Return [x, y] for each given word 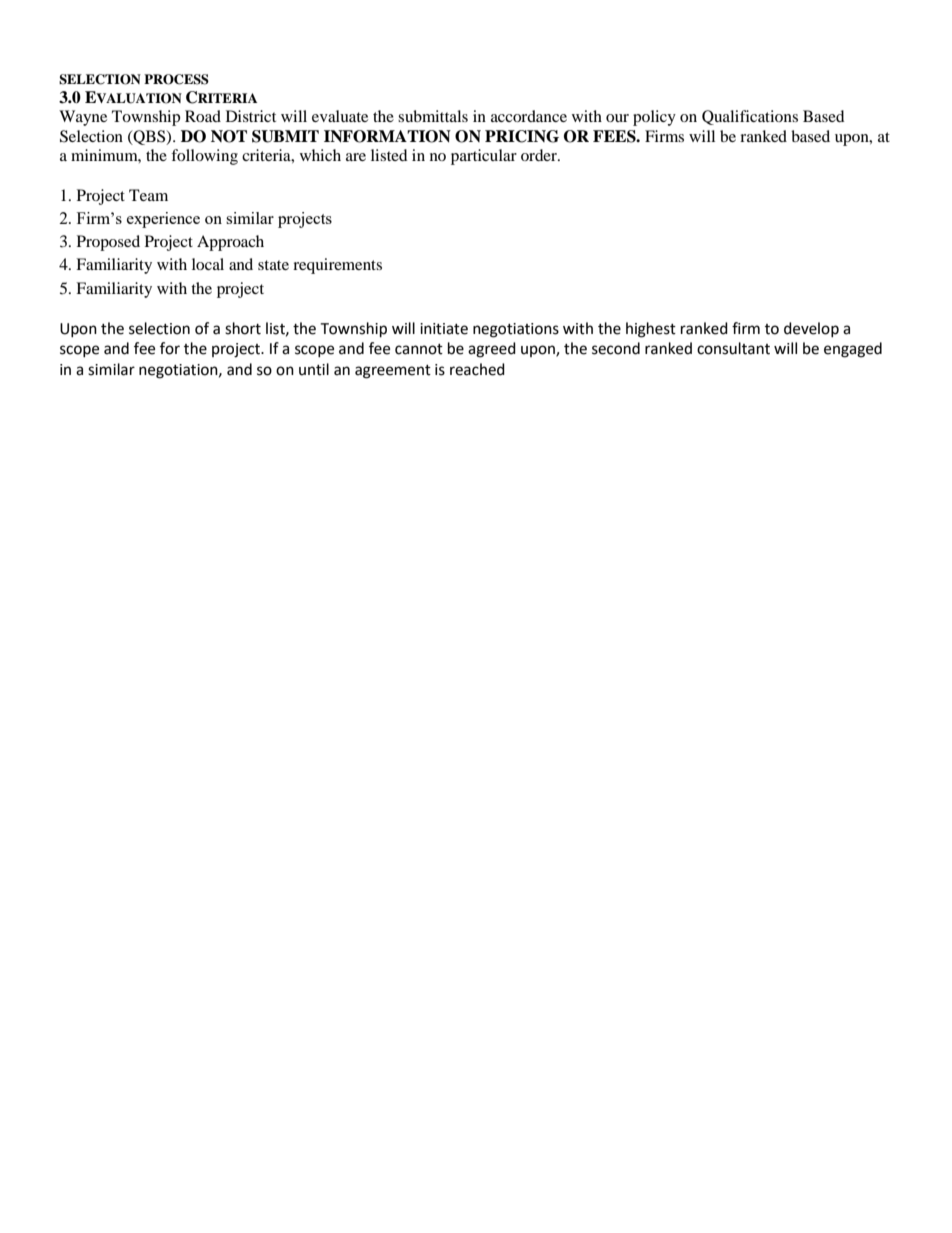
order [540, 155]
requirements [337, 266]
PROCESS [176, 79]
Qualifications [750, 117]
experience [163, 220]
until [314, 369]
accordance [529, 116]
